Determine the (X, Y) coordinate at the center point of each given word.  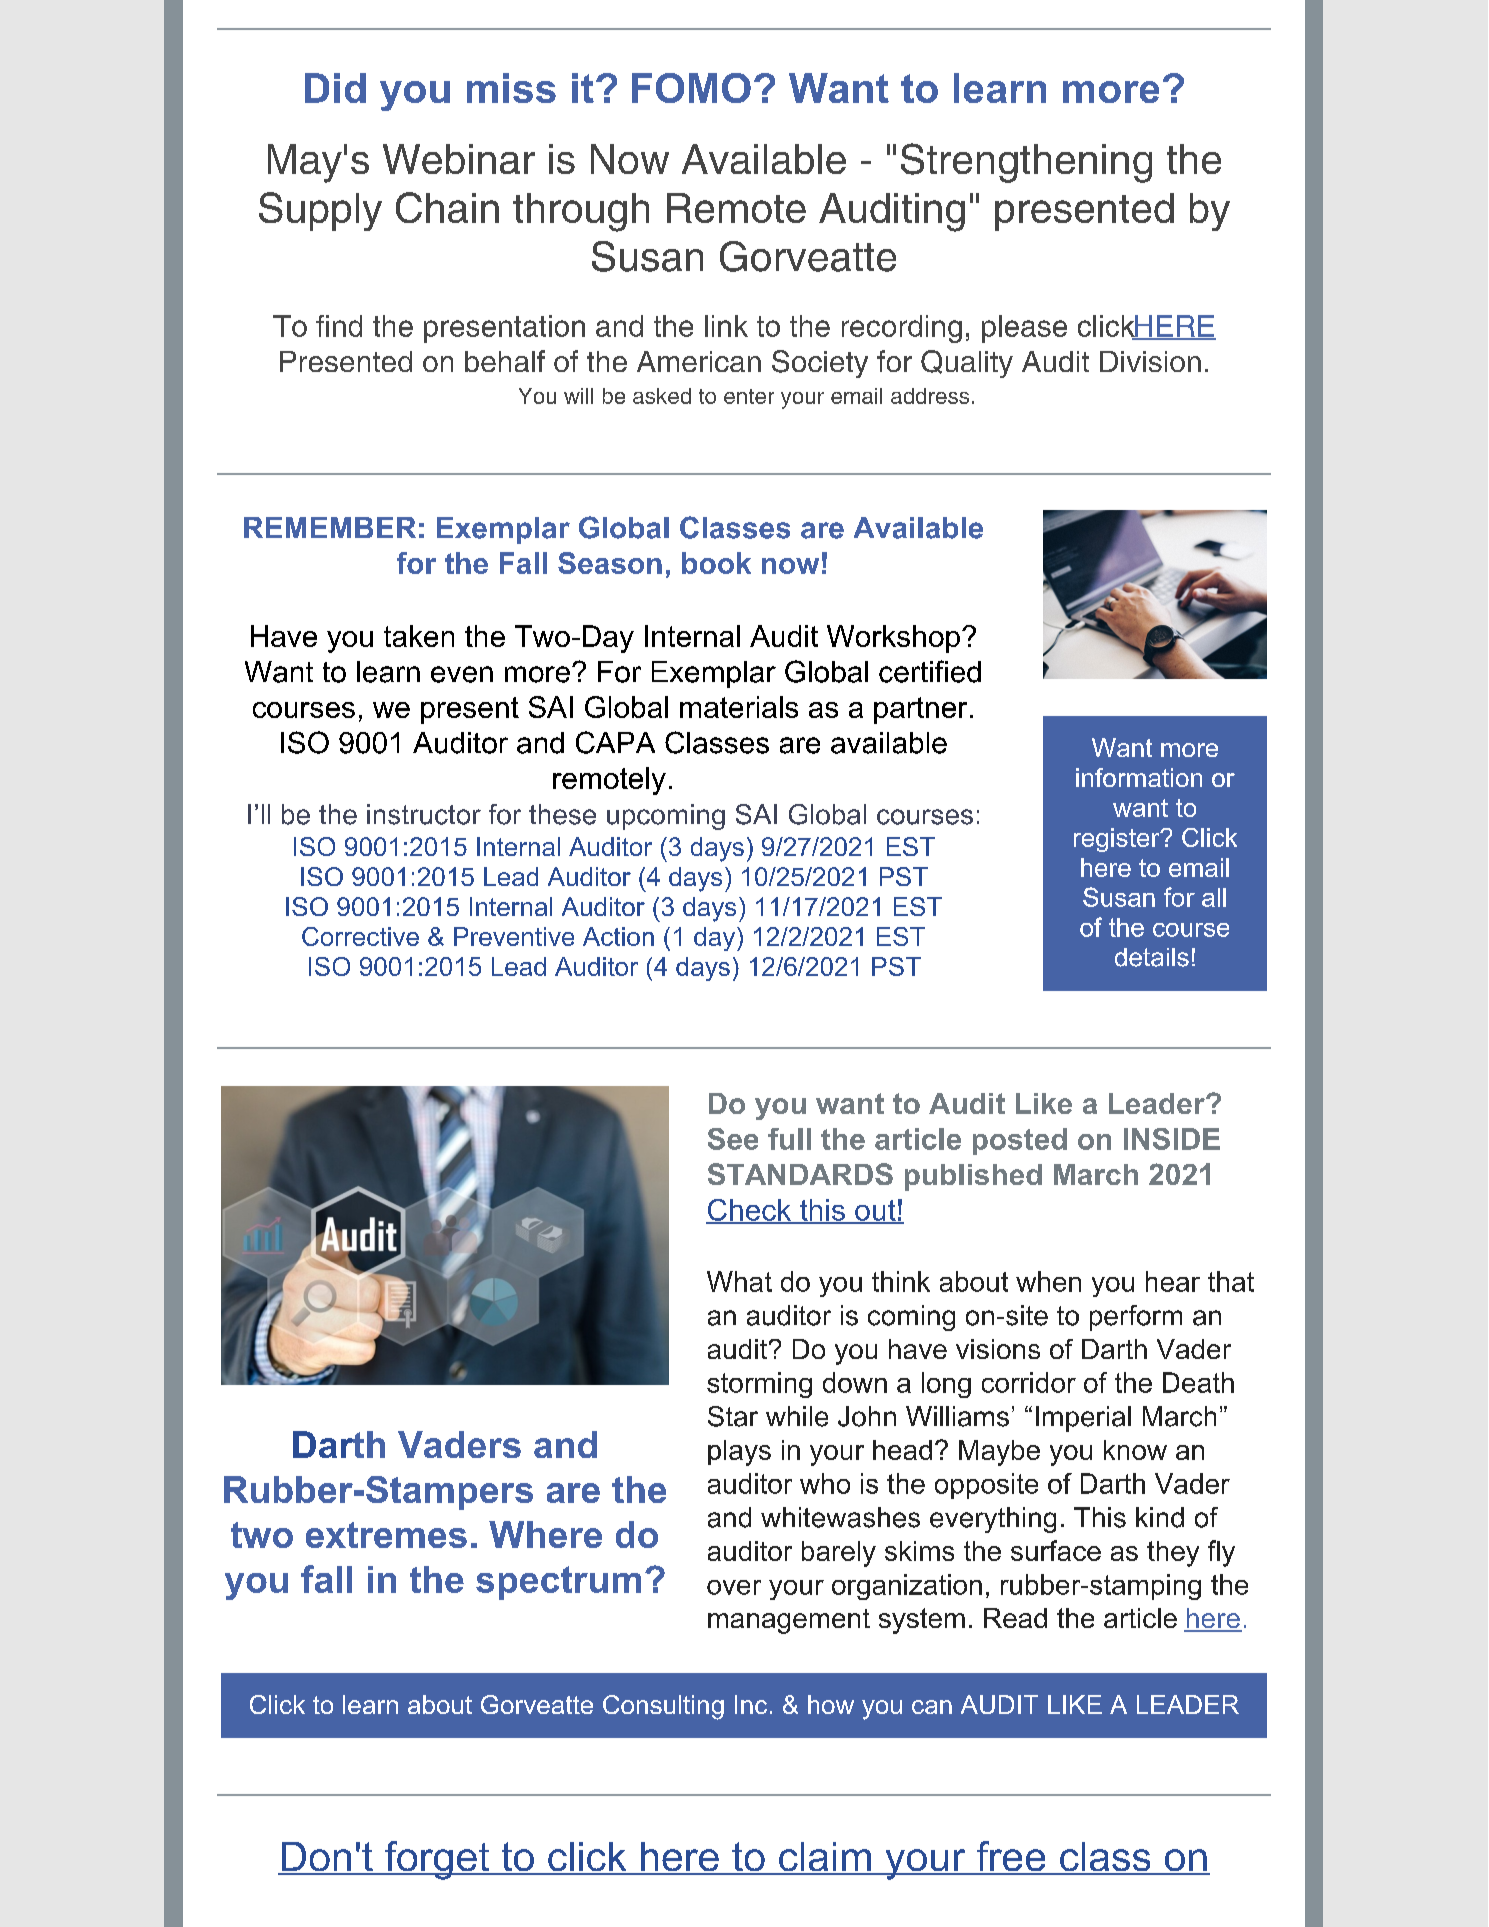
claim (825, 1858)
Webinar (459, 159)
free (1011, 1857)
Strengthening (1026, 163)
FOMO (691, 88)
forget (437, 1860)
